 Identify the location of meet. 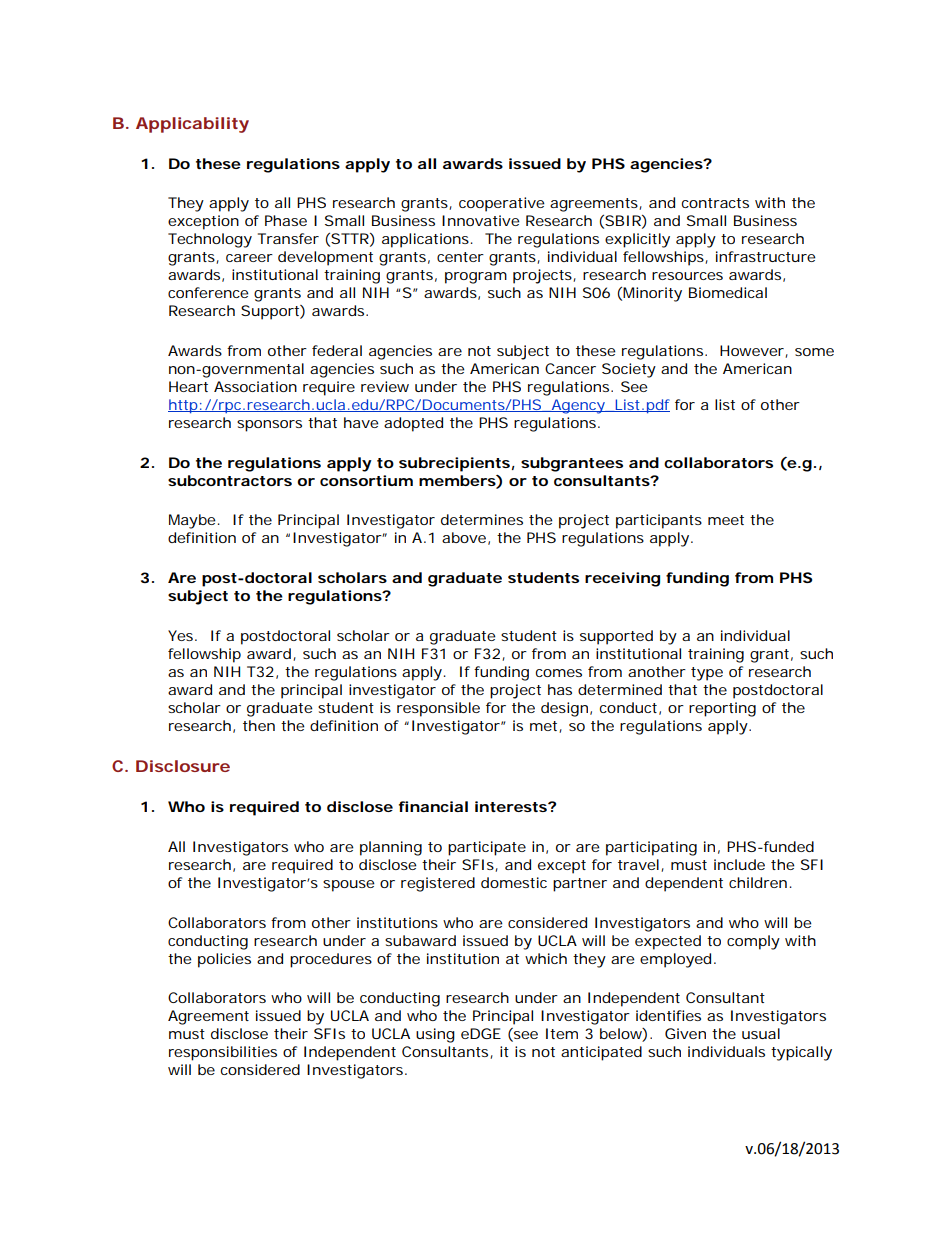
(726, 520).
